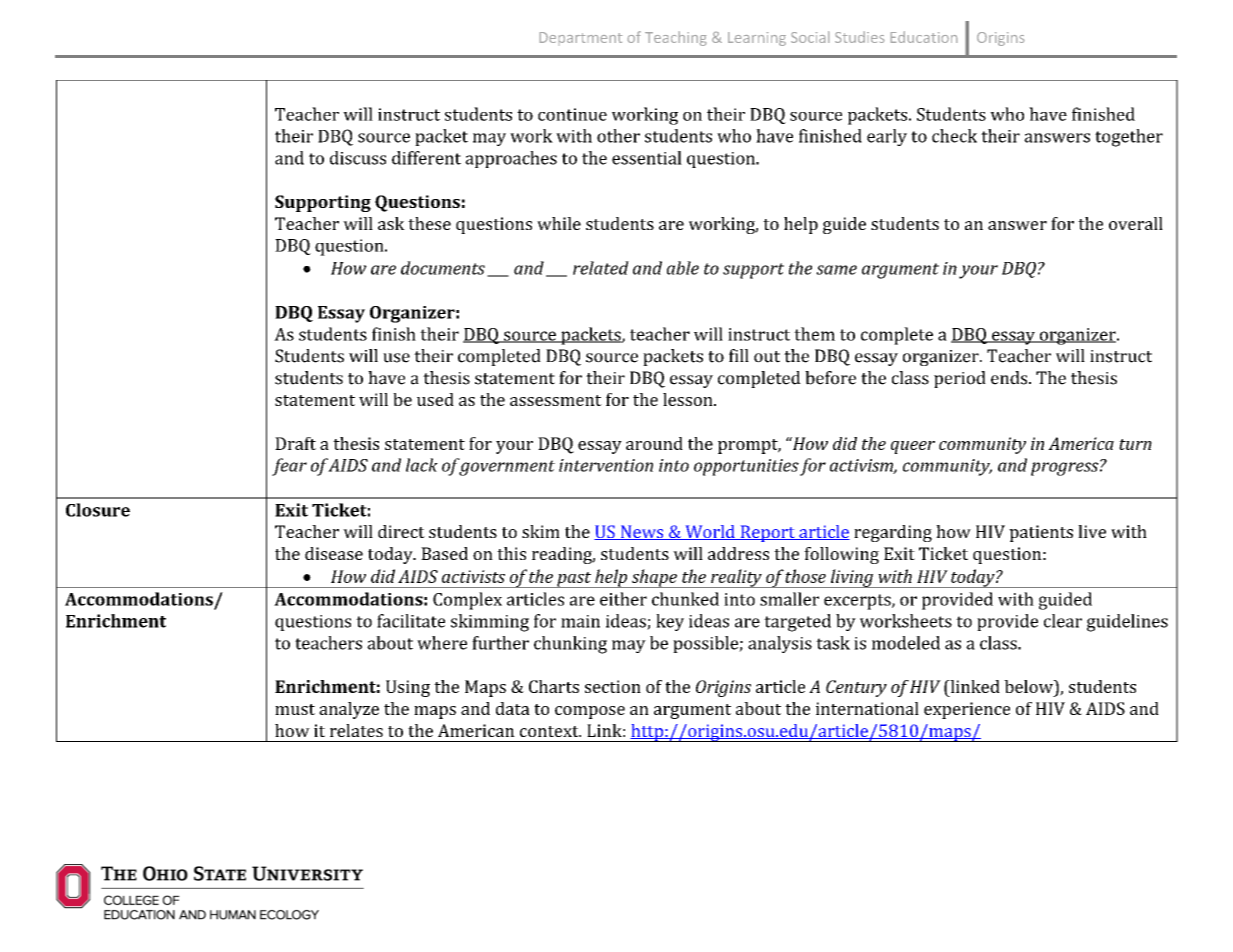  What do you see at coordinates (358, 158) in the screenshot?
I see `discuss` at bounding box center [358, 158].
